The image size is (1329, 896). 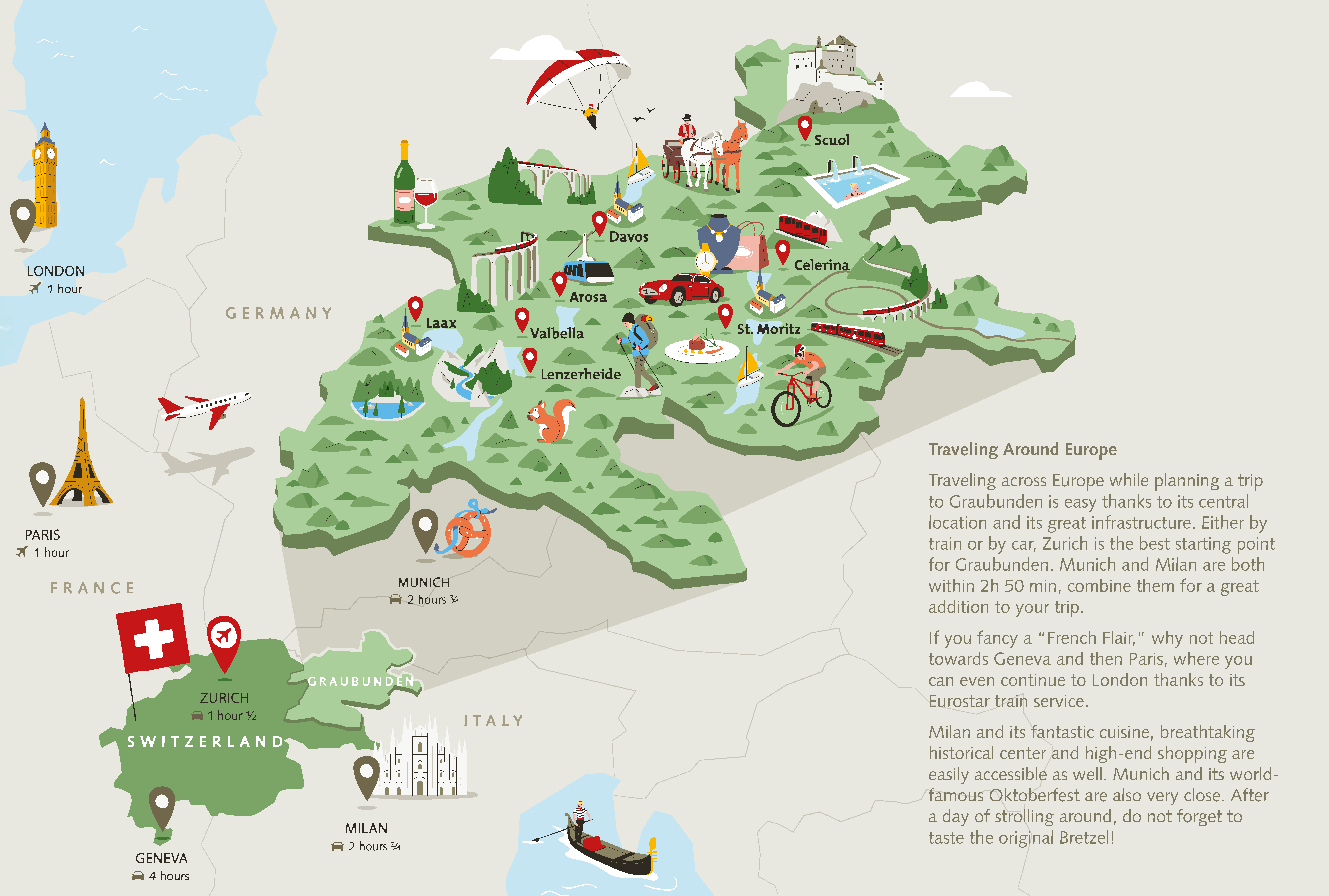 What do you see at coordinates (1080, 505) in the image?
I see `easy` at bounding box center [1080, 505].
